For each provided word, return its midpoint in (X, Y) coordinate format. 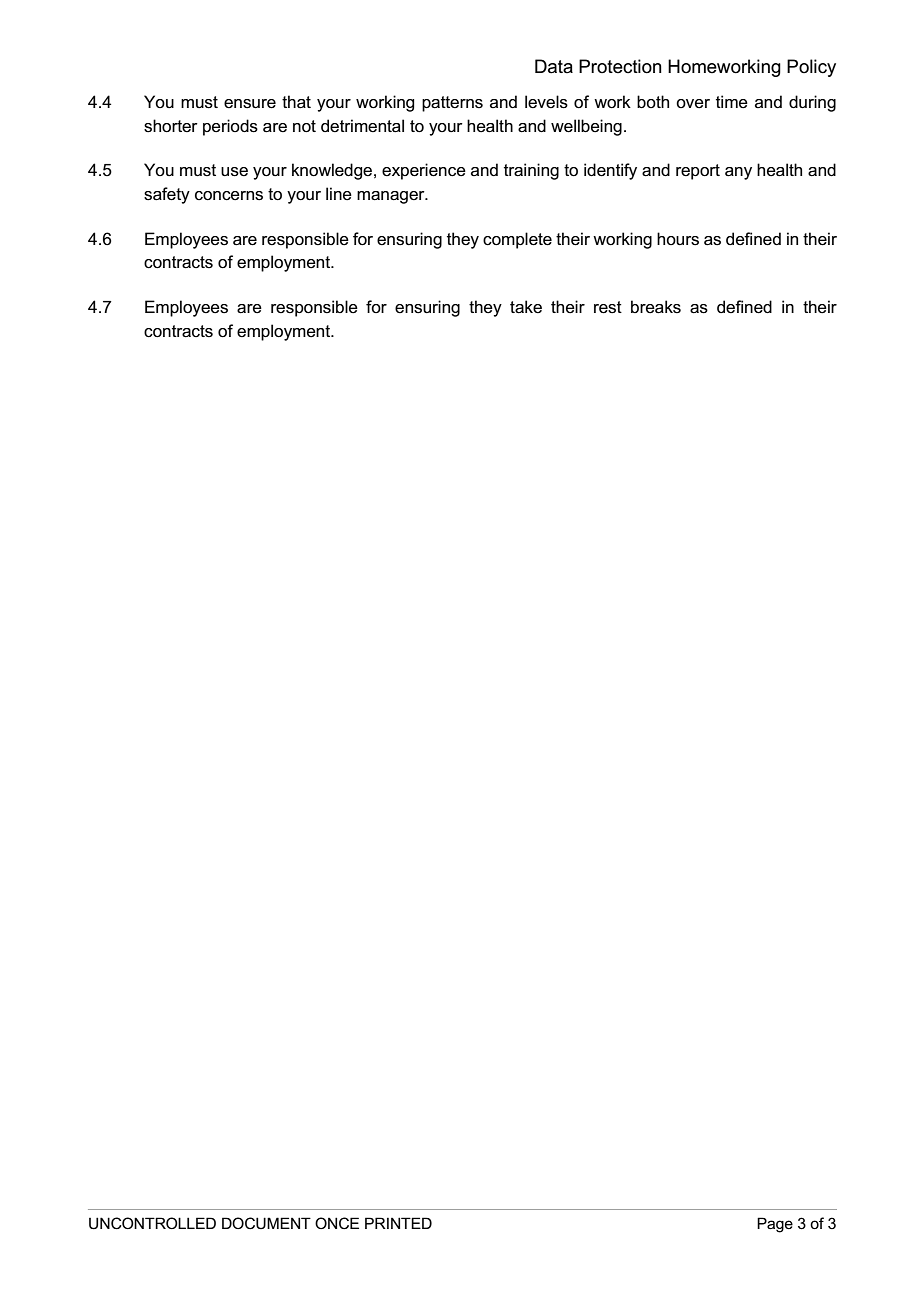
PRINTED (398, 1223)
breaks (656, 307)
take (526, 307)
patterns (452, 104)
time (732, 102)
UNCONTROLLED (152, 1223)
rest (608, 307)
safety (167, 195)
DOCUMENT (266, 1223)
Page (775, 1225)
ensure (250, 104)
